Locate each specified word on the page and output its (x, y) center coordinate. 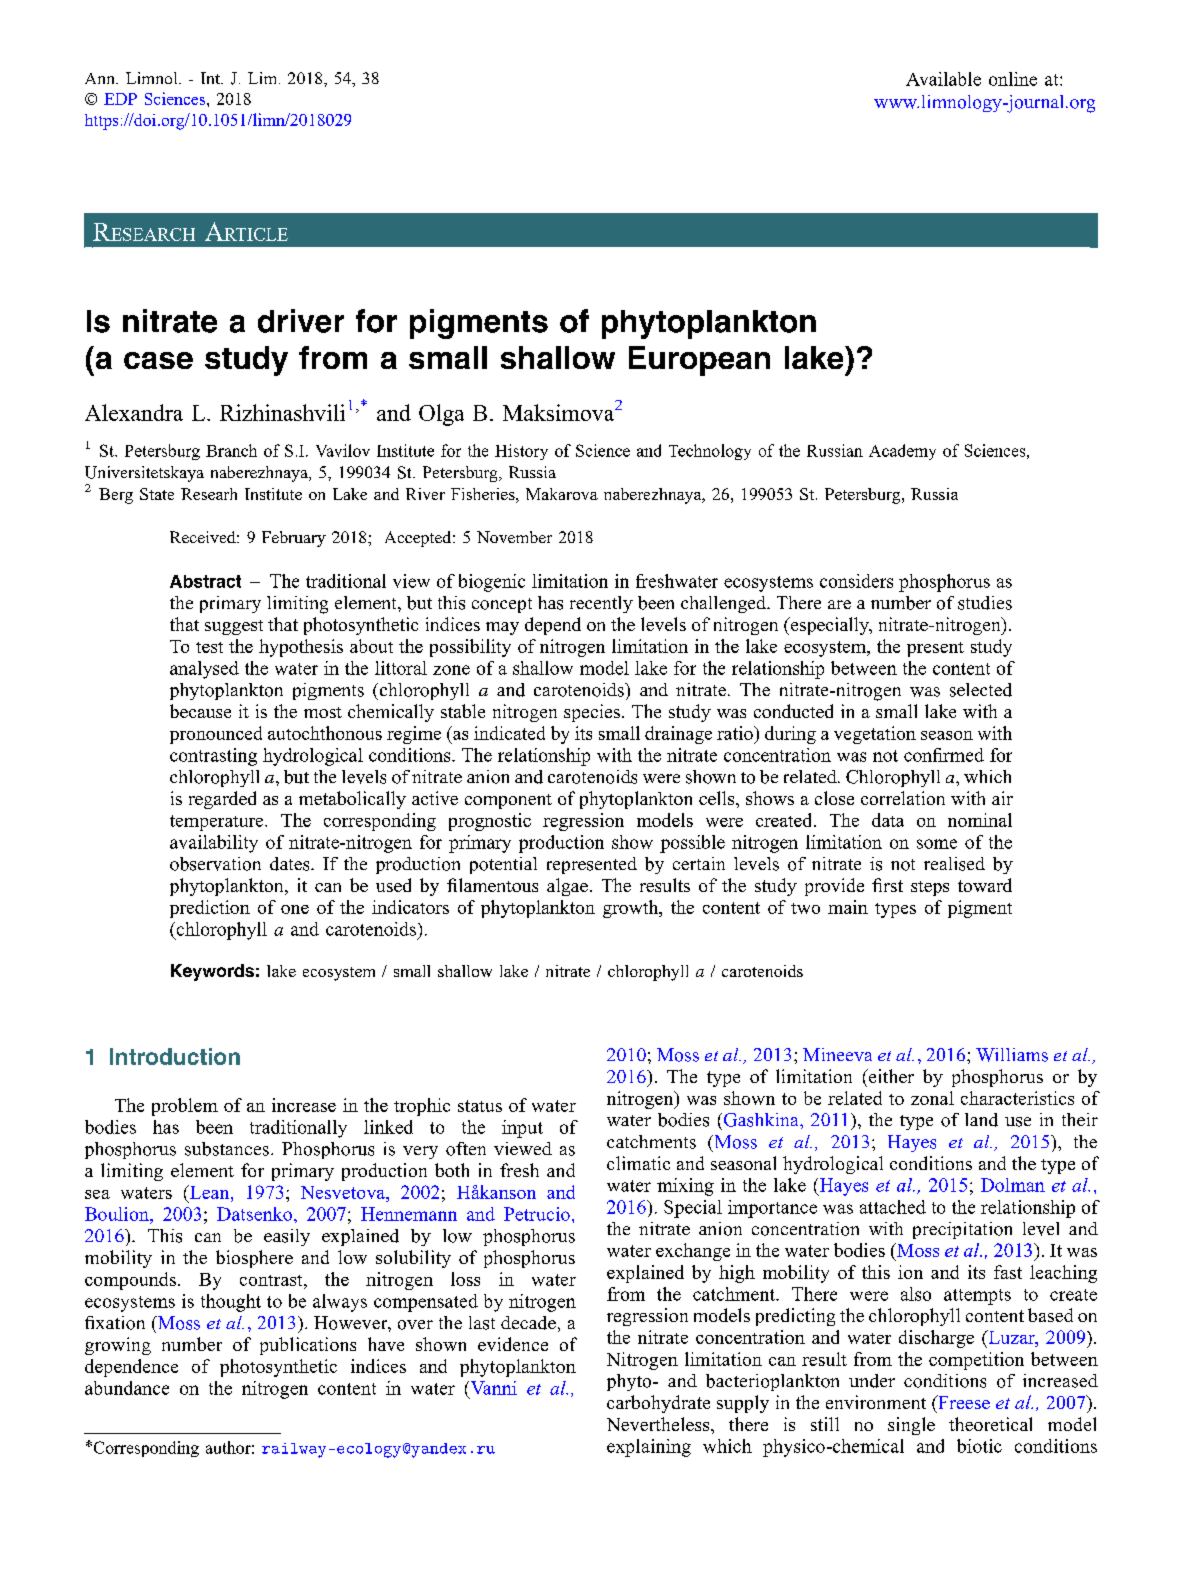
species (592, 713)
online (1013, 79)
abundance (127, 1388)
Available (943, 79)
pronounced (216, 735)
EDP (120, 99)
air (1002, 798)
